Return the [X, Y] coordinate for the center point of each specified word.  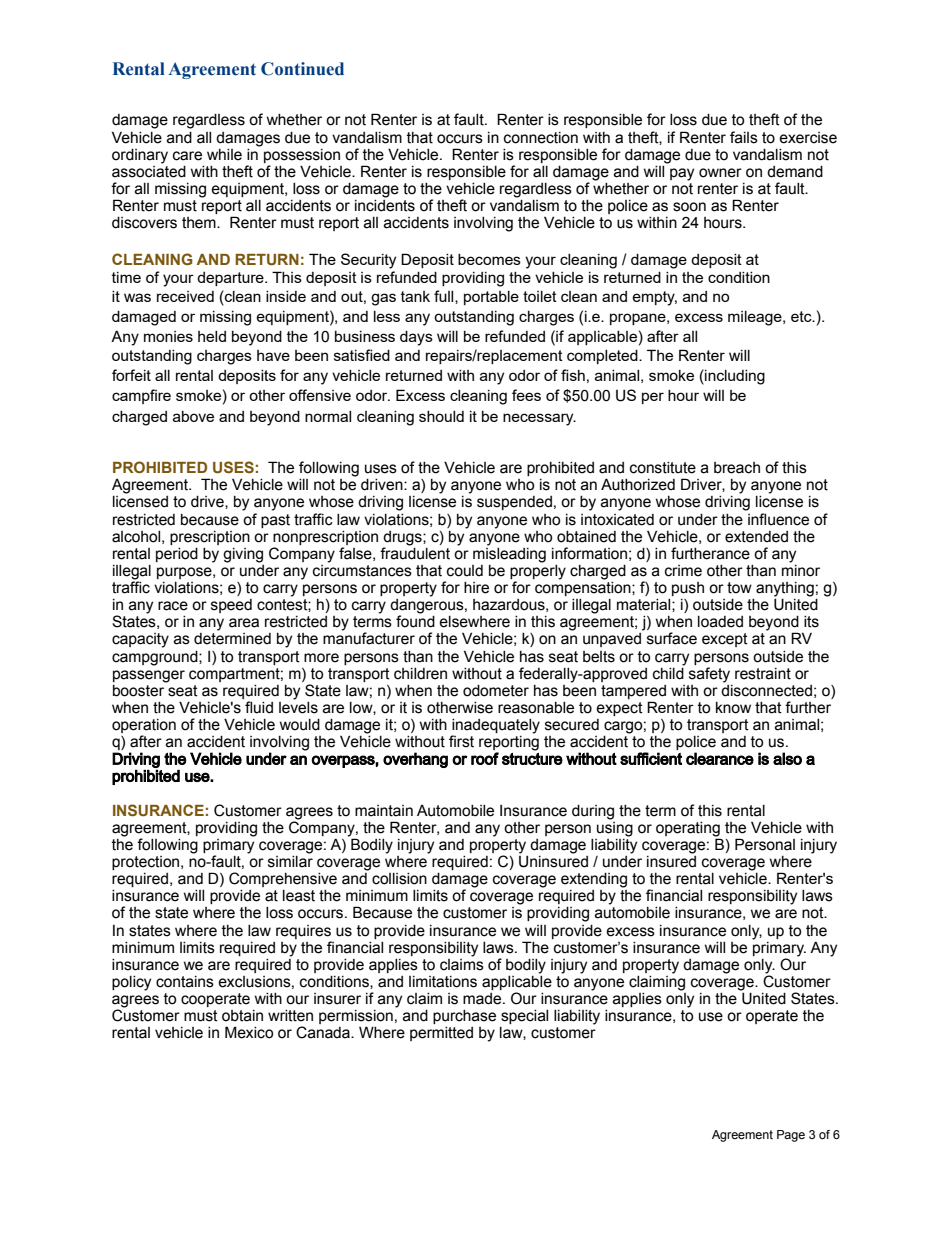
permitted [441, 1034]
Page [791, 1136]
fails [744, 137]
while [224, 155]
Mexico [249, 1032]
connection [541, 138]
